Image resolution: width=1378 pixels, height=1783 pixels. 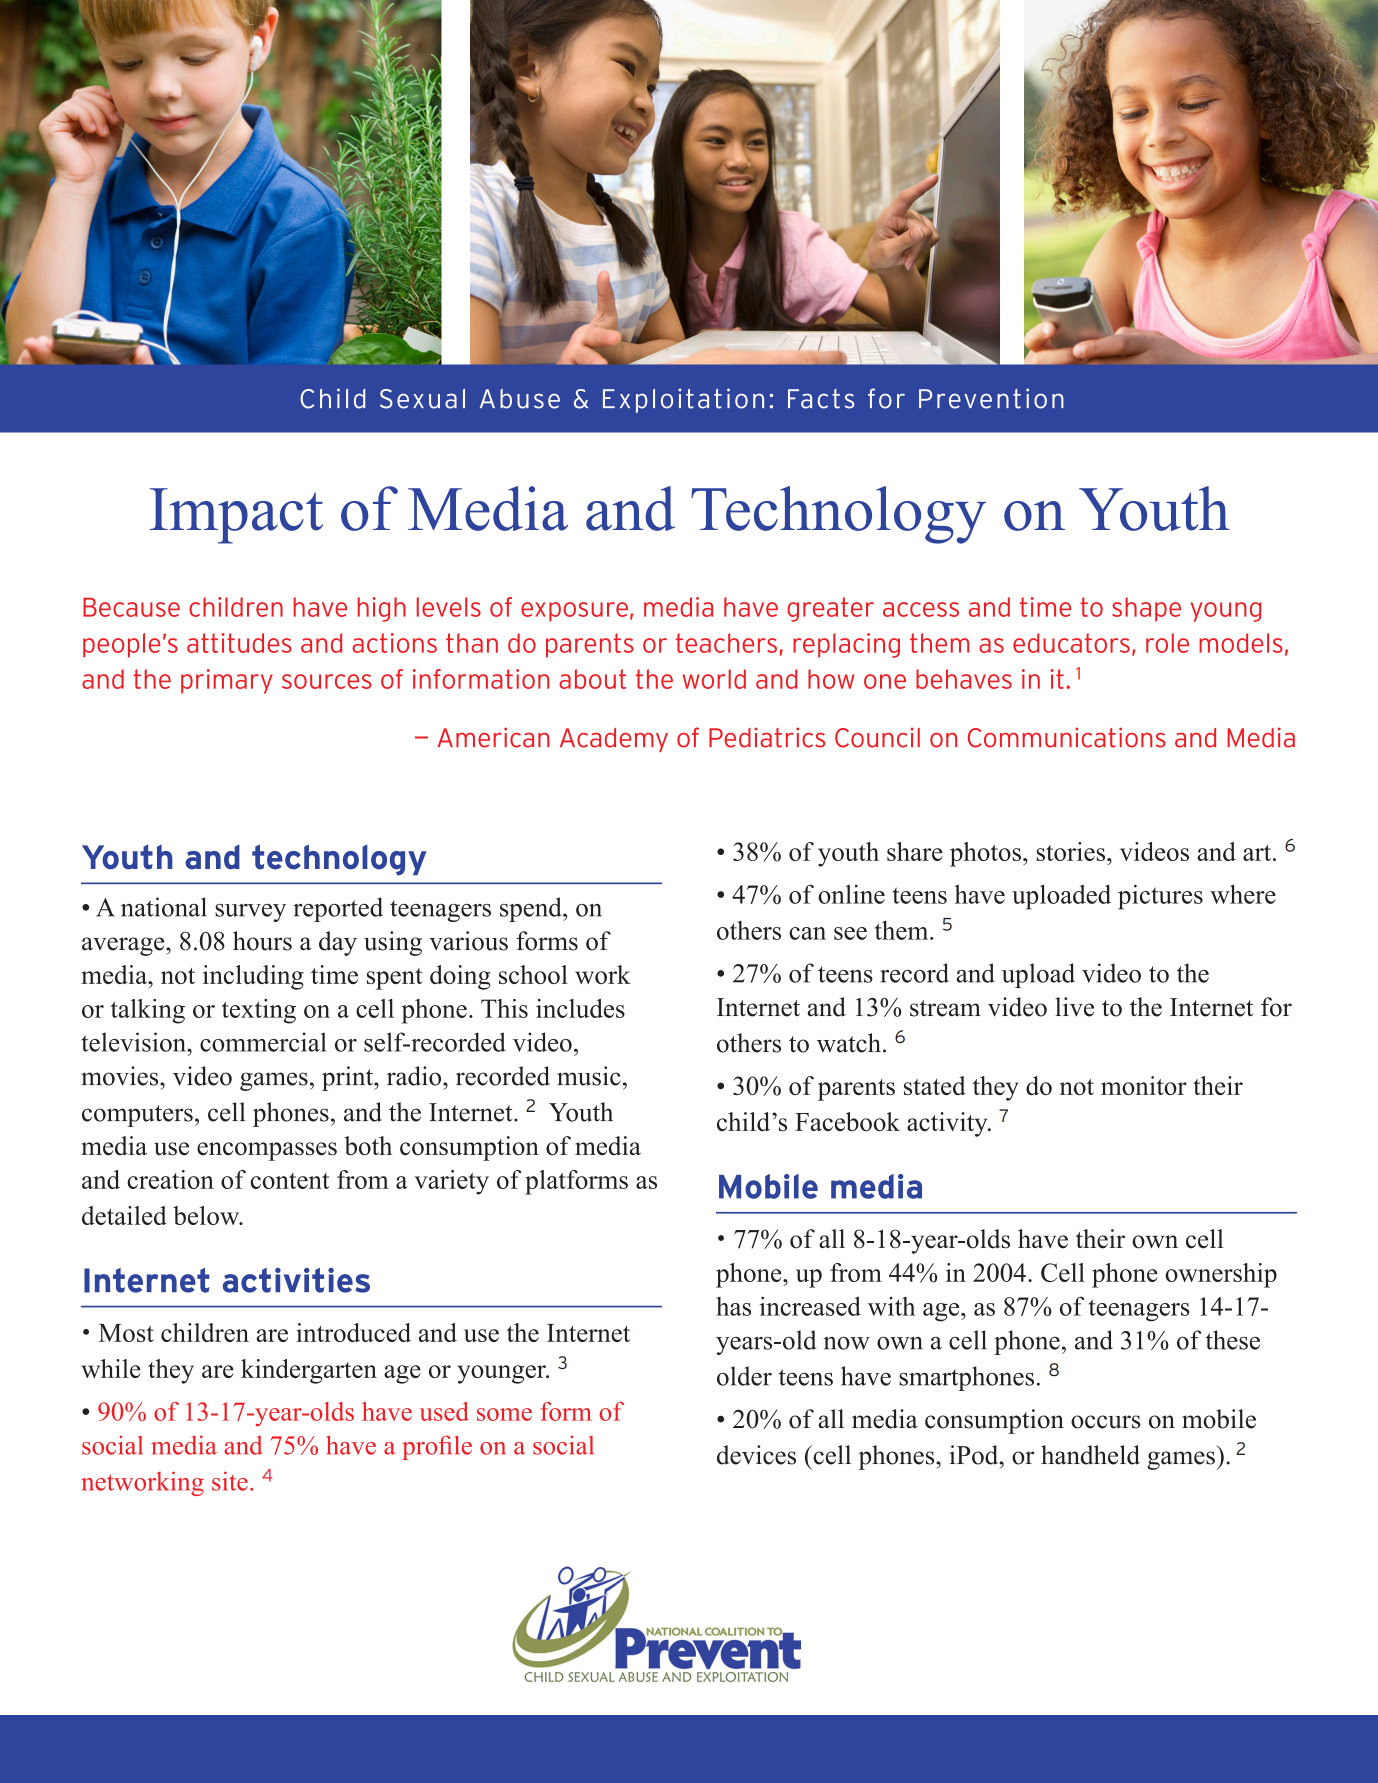 What do you see at coordinates (227, 681) in the document?
I see `primary` at bounding box center [227, 681].
